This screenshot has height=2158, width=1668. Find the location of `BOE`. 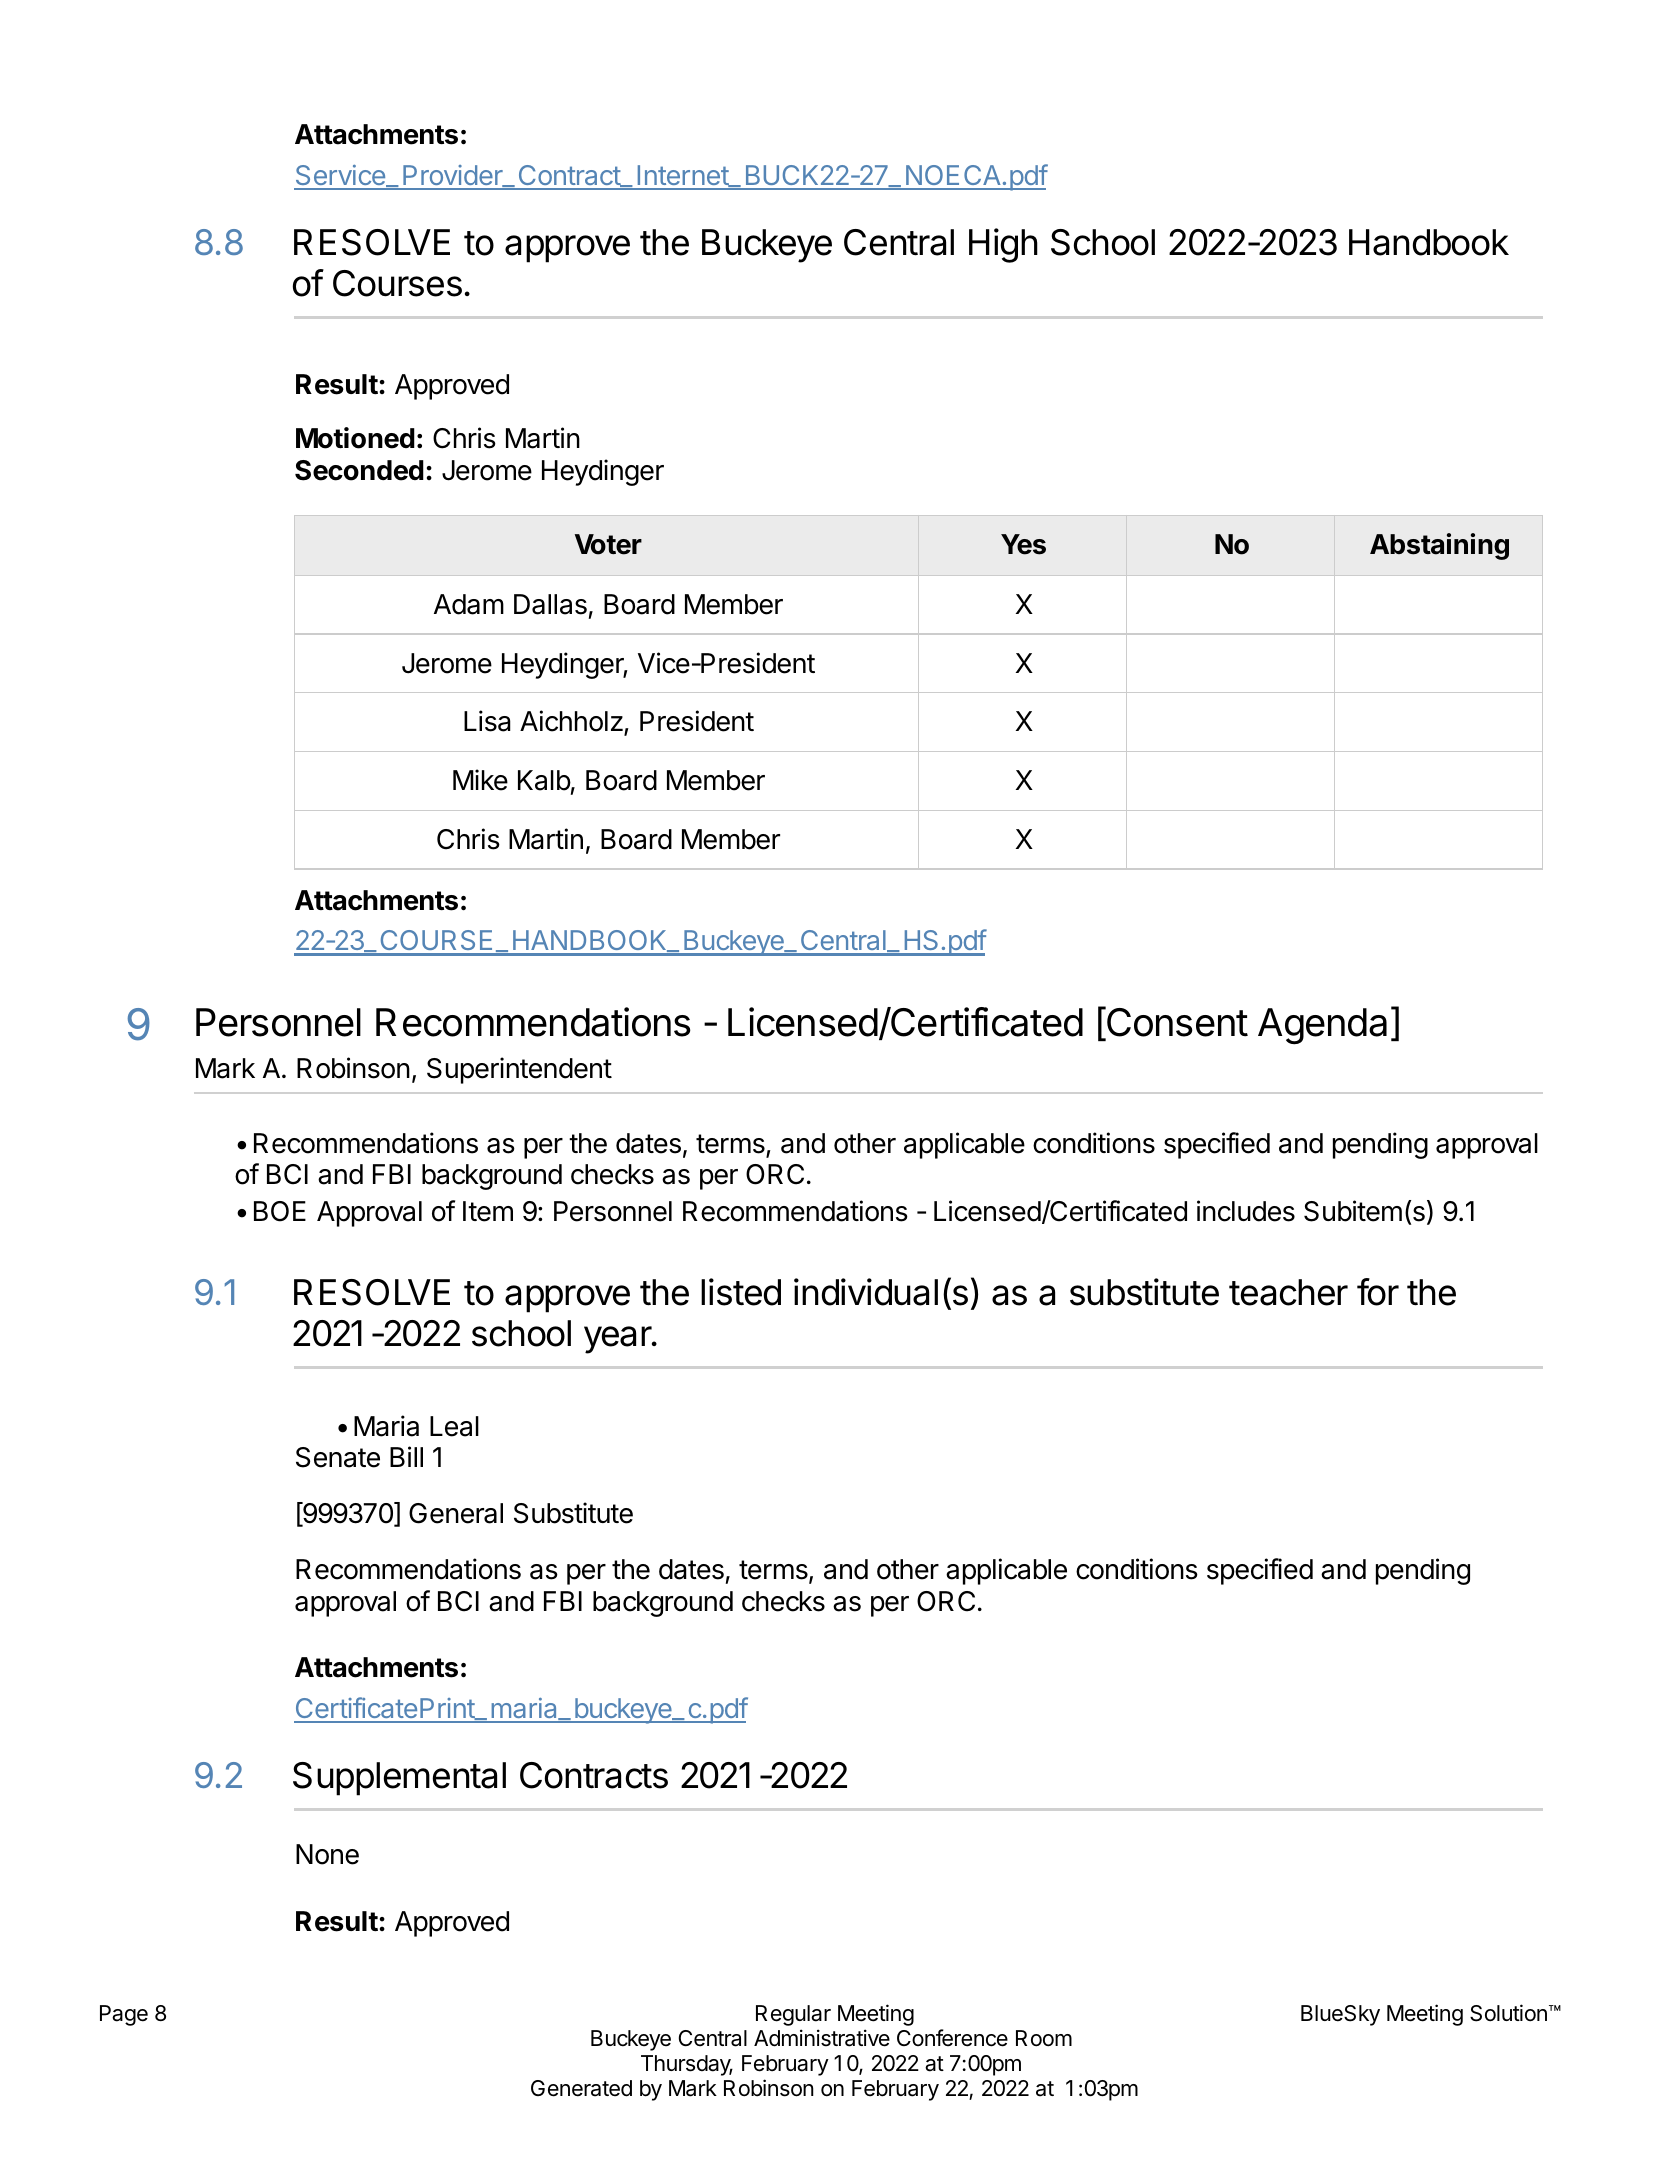

BOE is located at coordinates (280, 1211).
